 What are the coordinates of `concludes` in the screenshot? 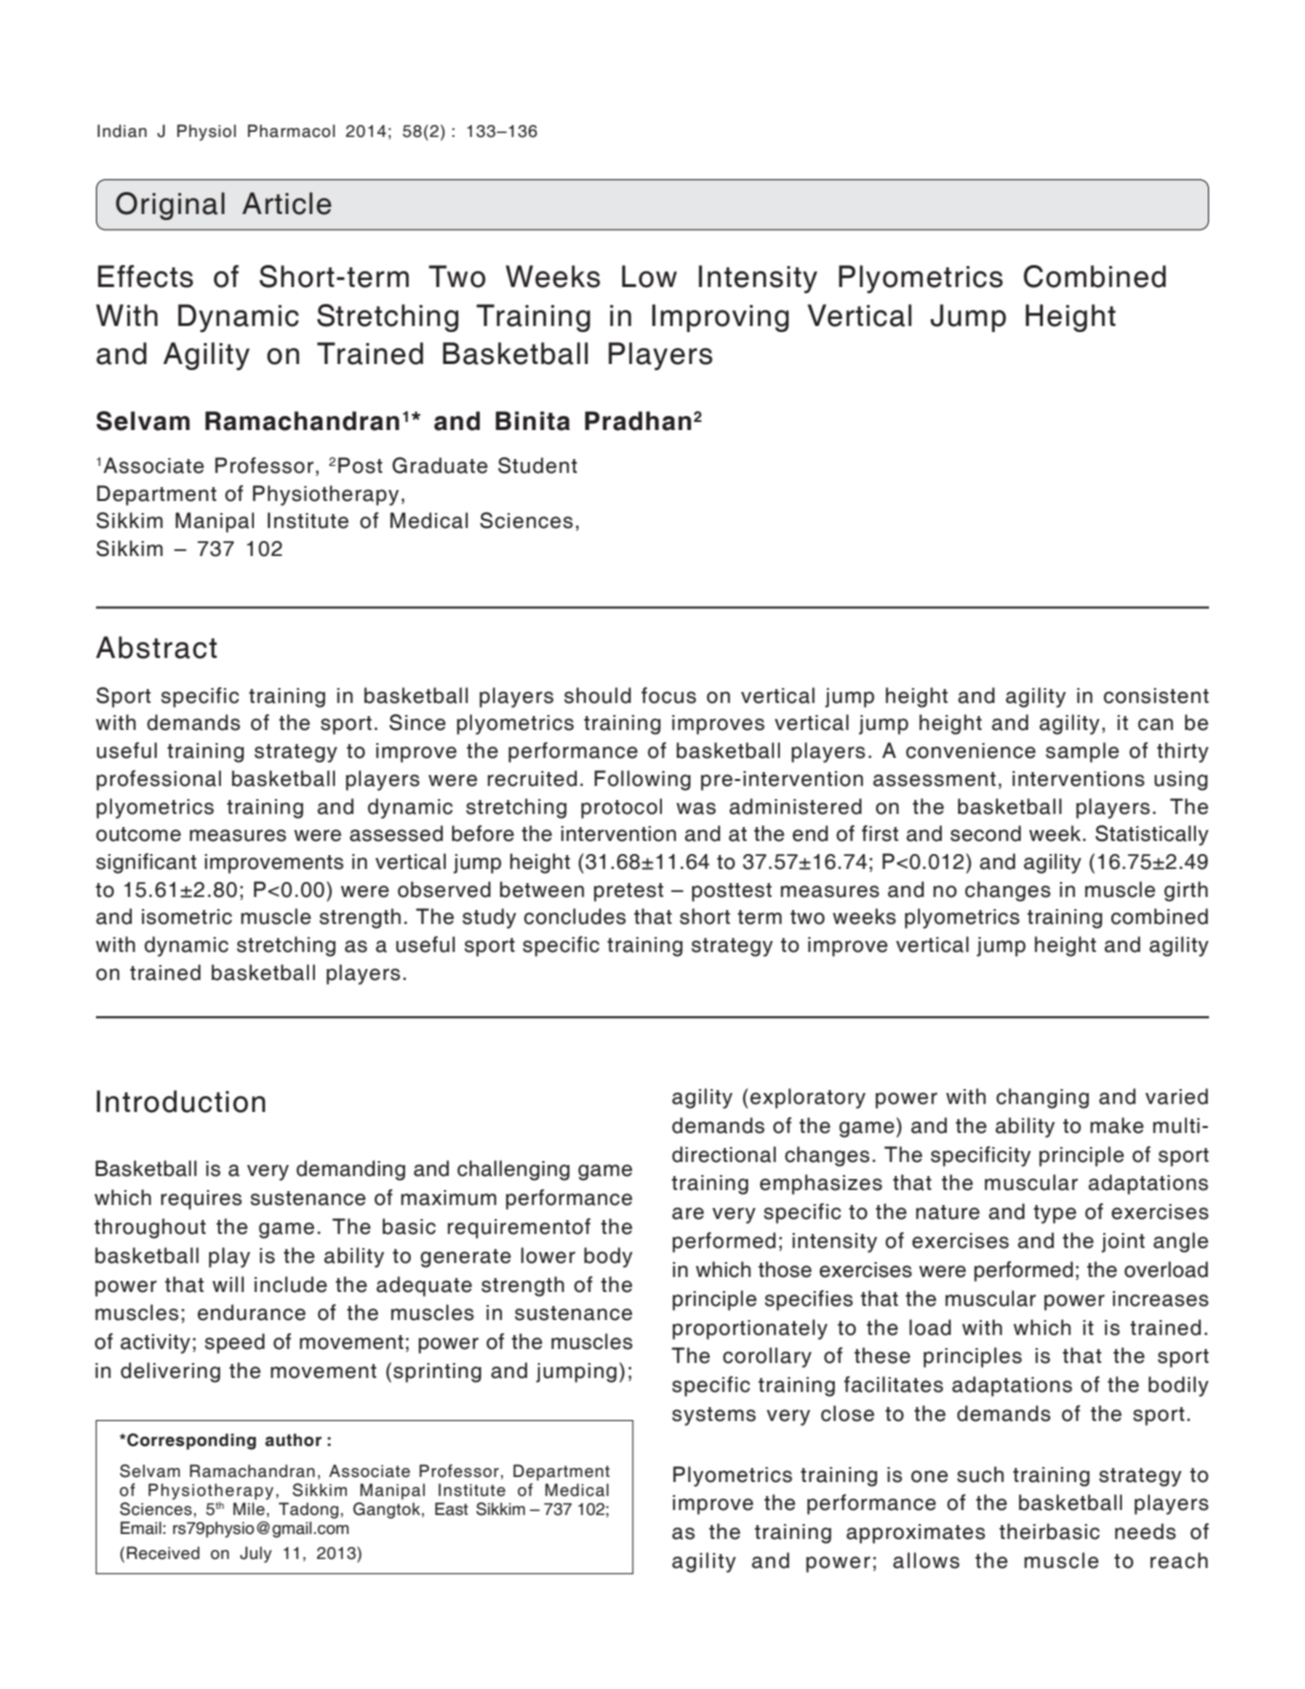 It's located at (575, 916).
